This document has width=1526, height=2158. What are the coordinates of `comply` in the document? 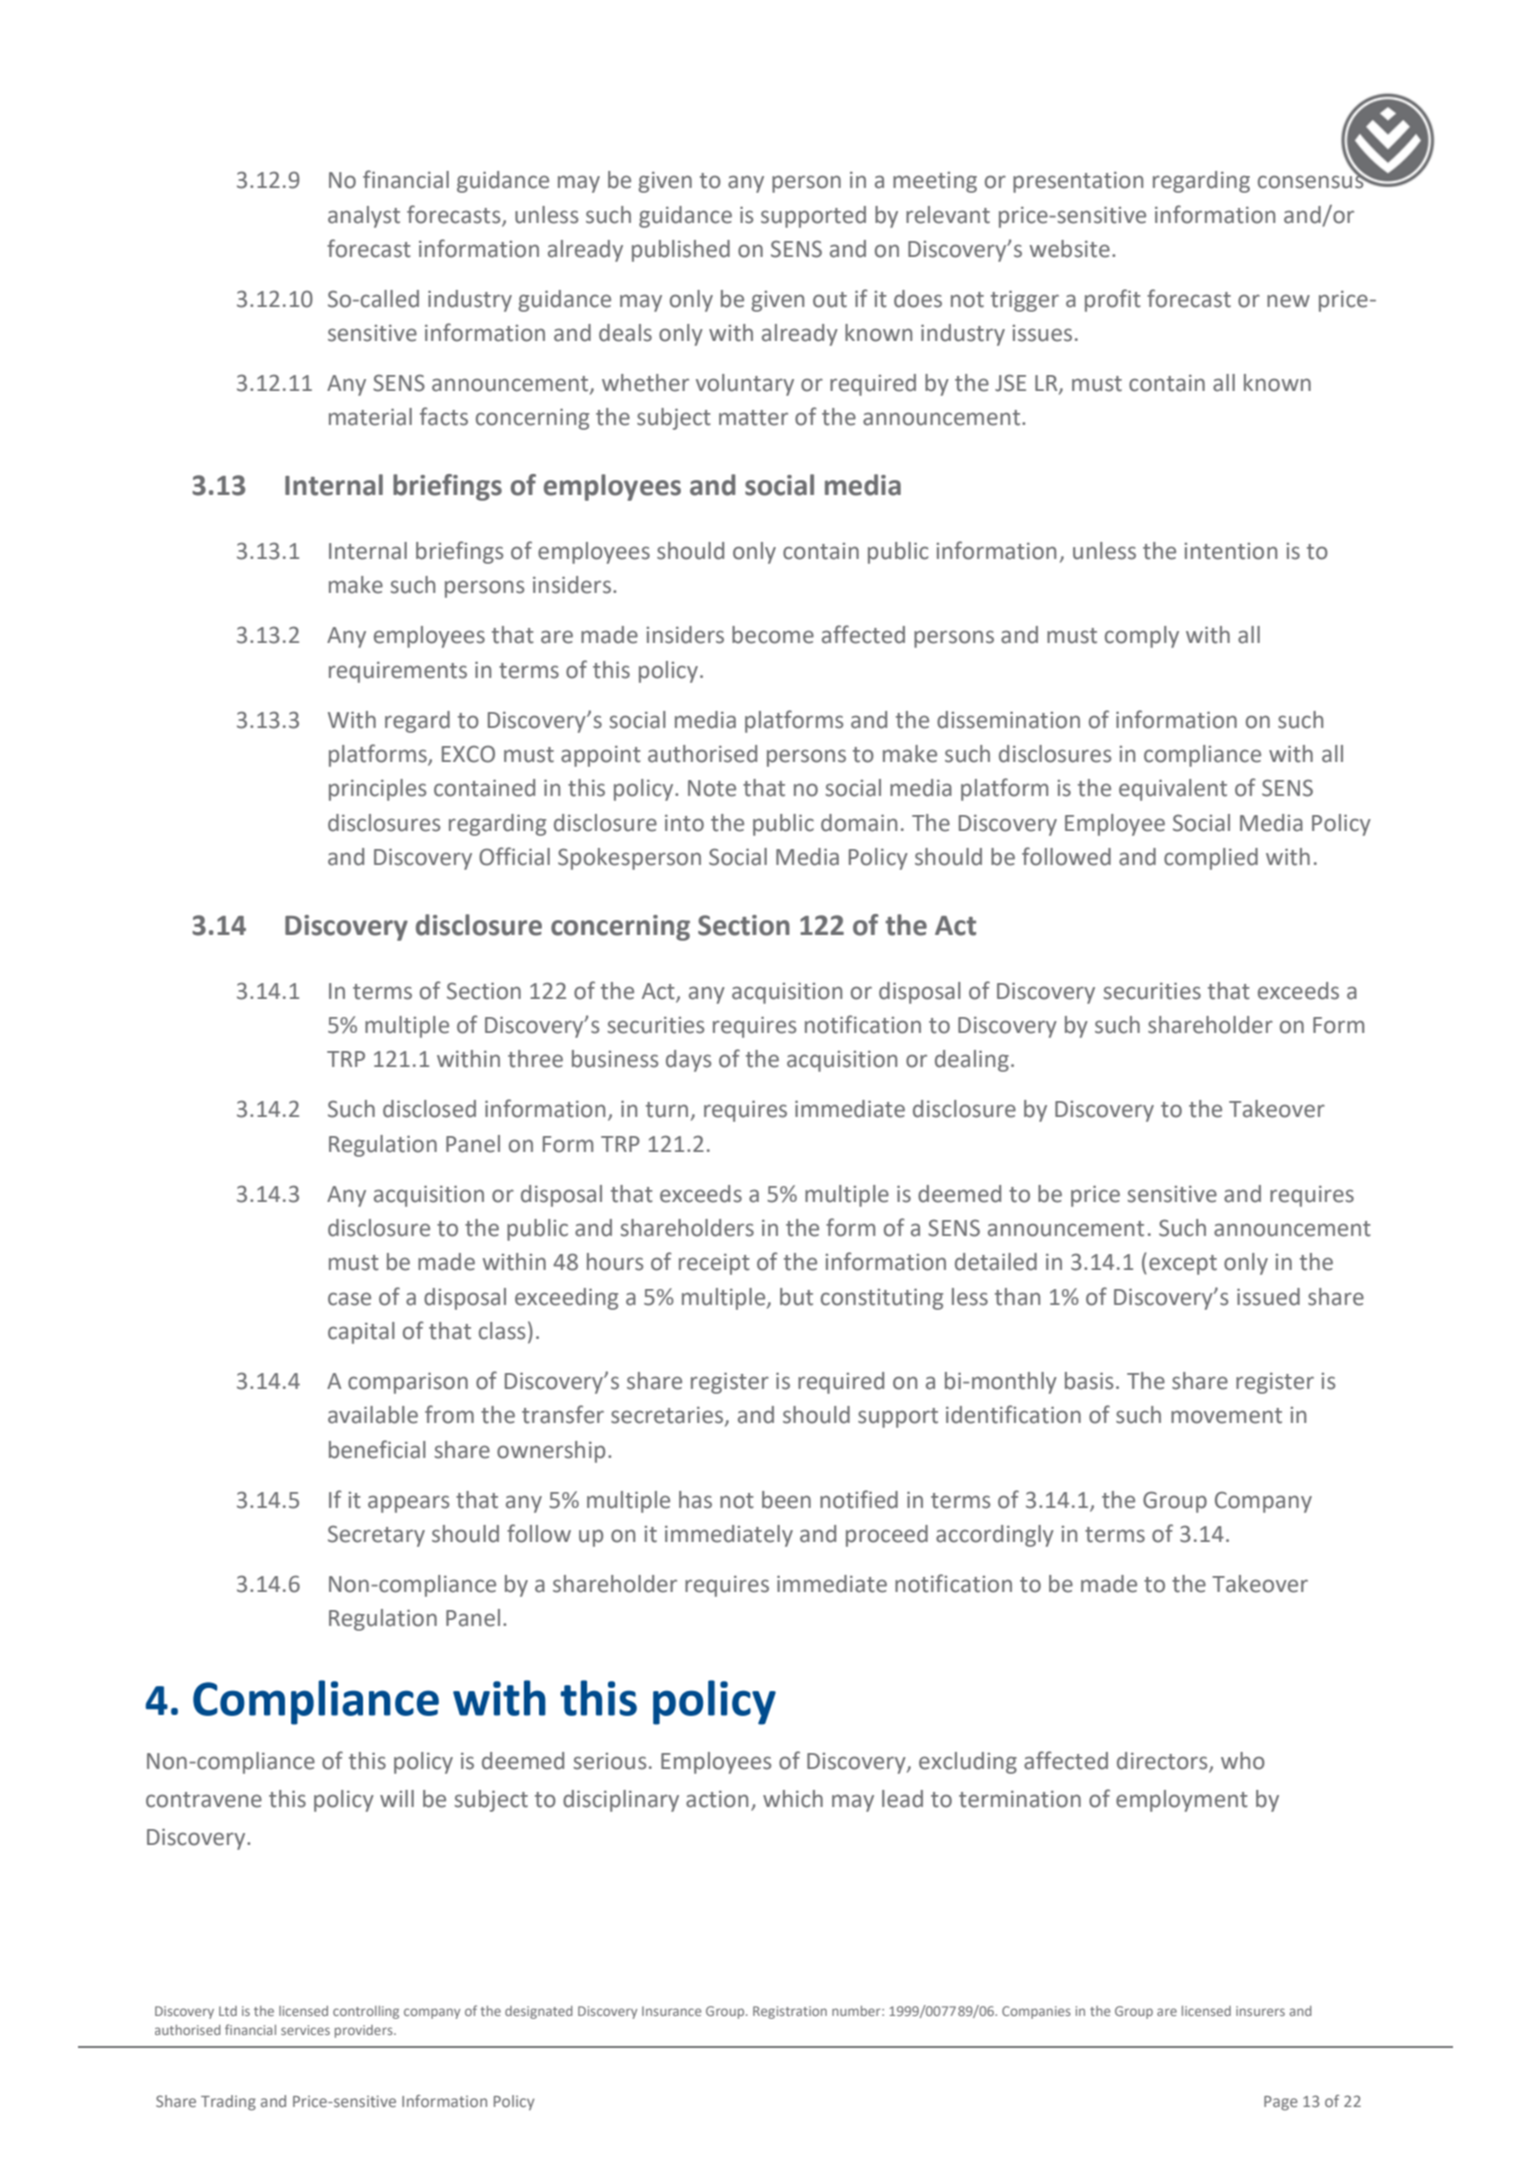 It's located at (1142, 637).
